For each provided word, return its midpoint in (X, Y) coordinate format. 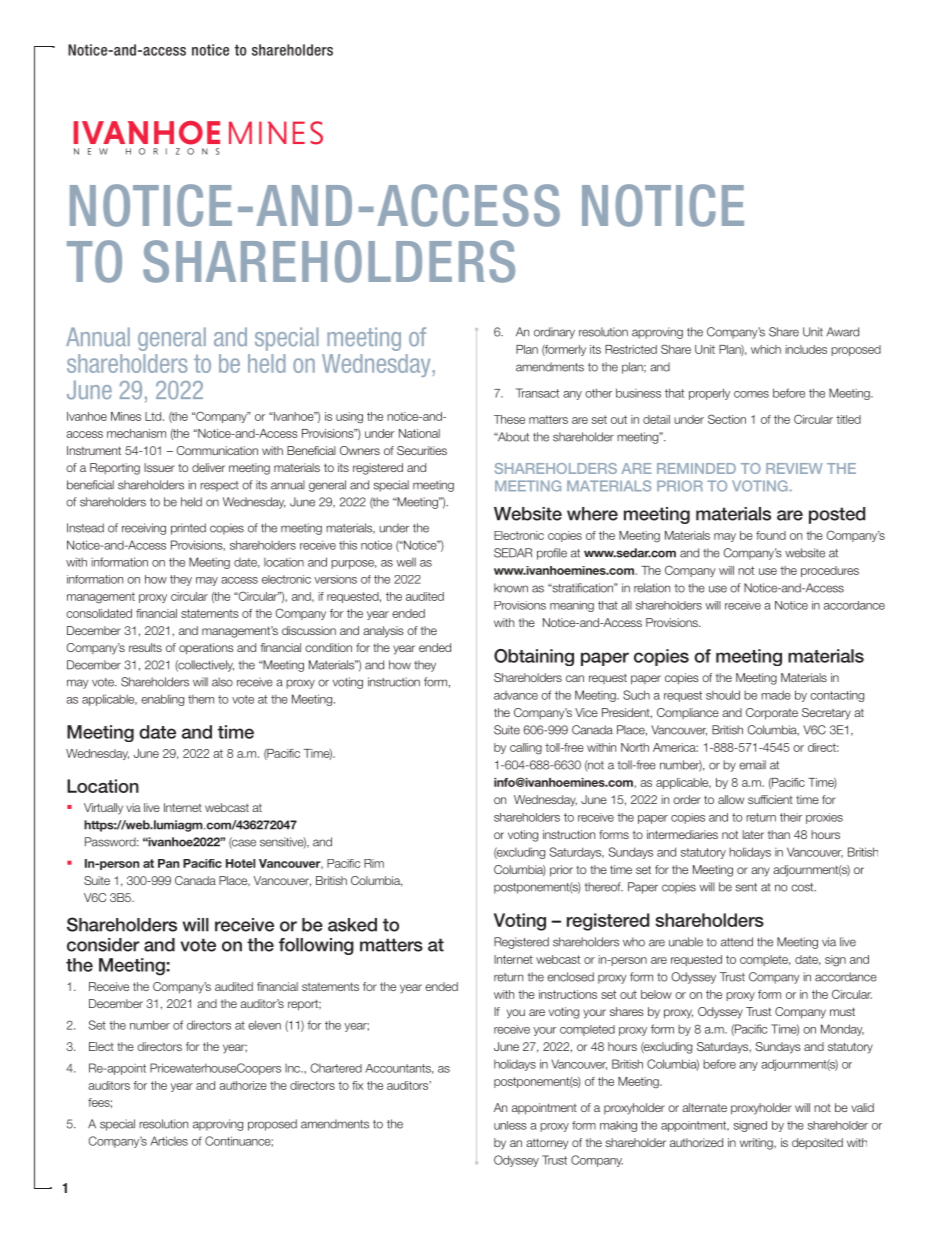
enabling (162, 700)
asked (352, 925)
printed (188, 529)
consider (103, 945)
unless (510, 1125)
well (406, 562)
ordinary (554, 333)
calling (526, 749)
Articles (169, 1141)
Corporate (772, 714)
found (771, 535)
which (766, 349)
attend (737, 942)
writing (757, 1144)
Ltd (154, 416)
